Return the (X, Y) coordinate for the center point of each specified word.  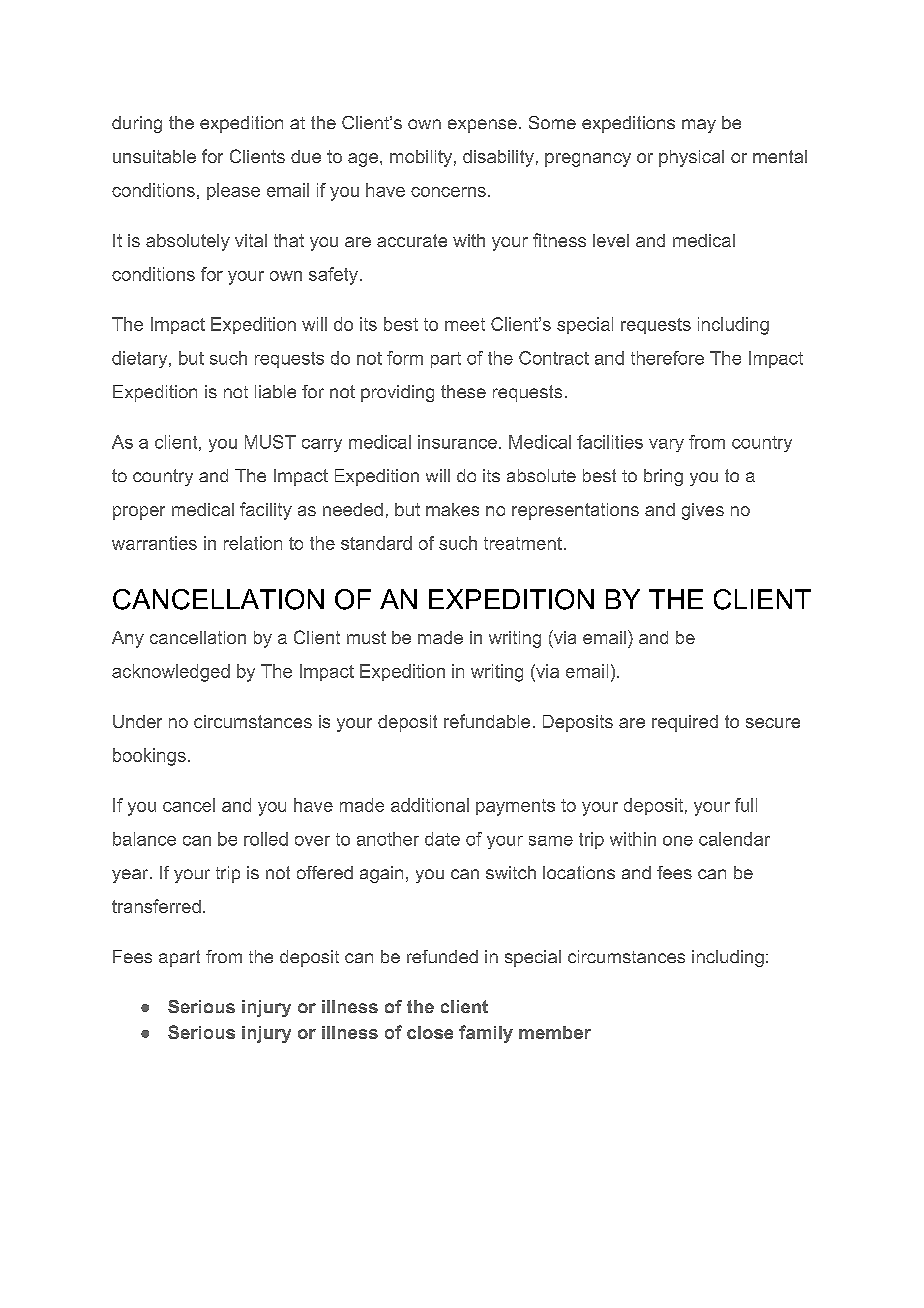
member (555, 1032)
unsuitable (154, 156)
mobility (421, 158)
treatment (523, 543)
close (430, 1032)
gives (703, 511)
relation (253, 543)
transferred (156, 906)
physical (691, 158)
